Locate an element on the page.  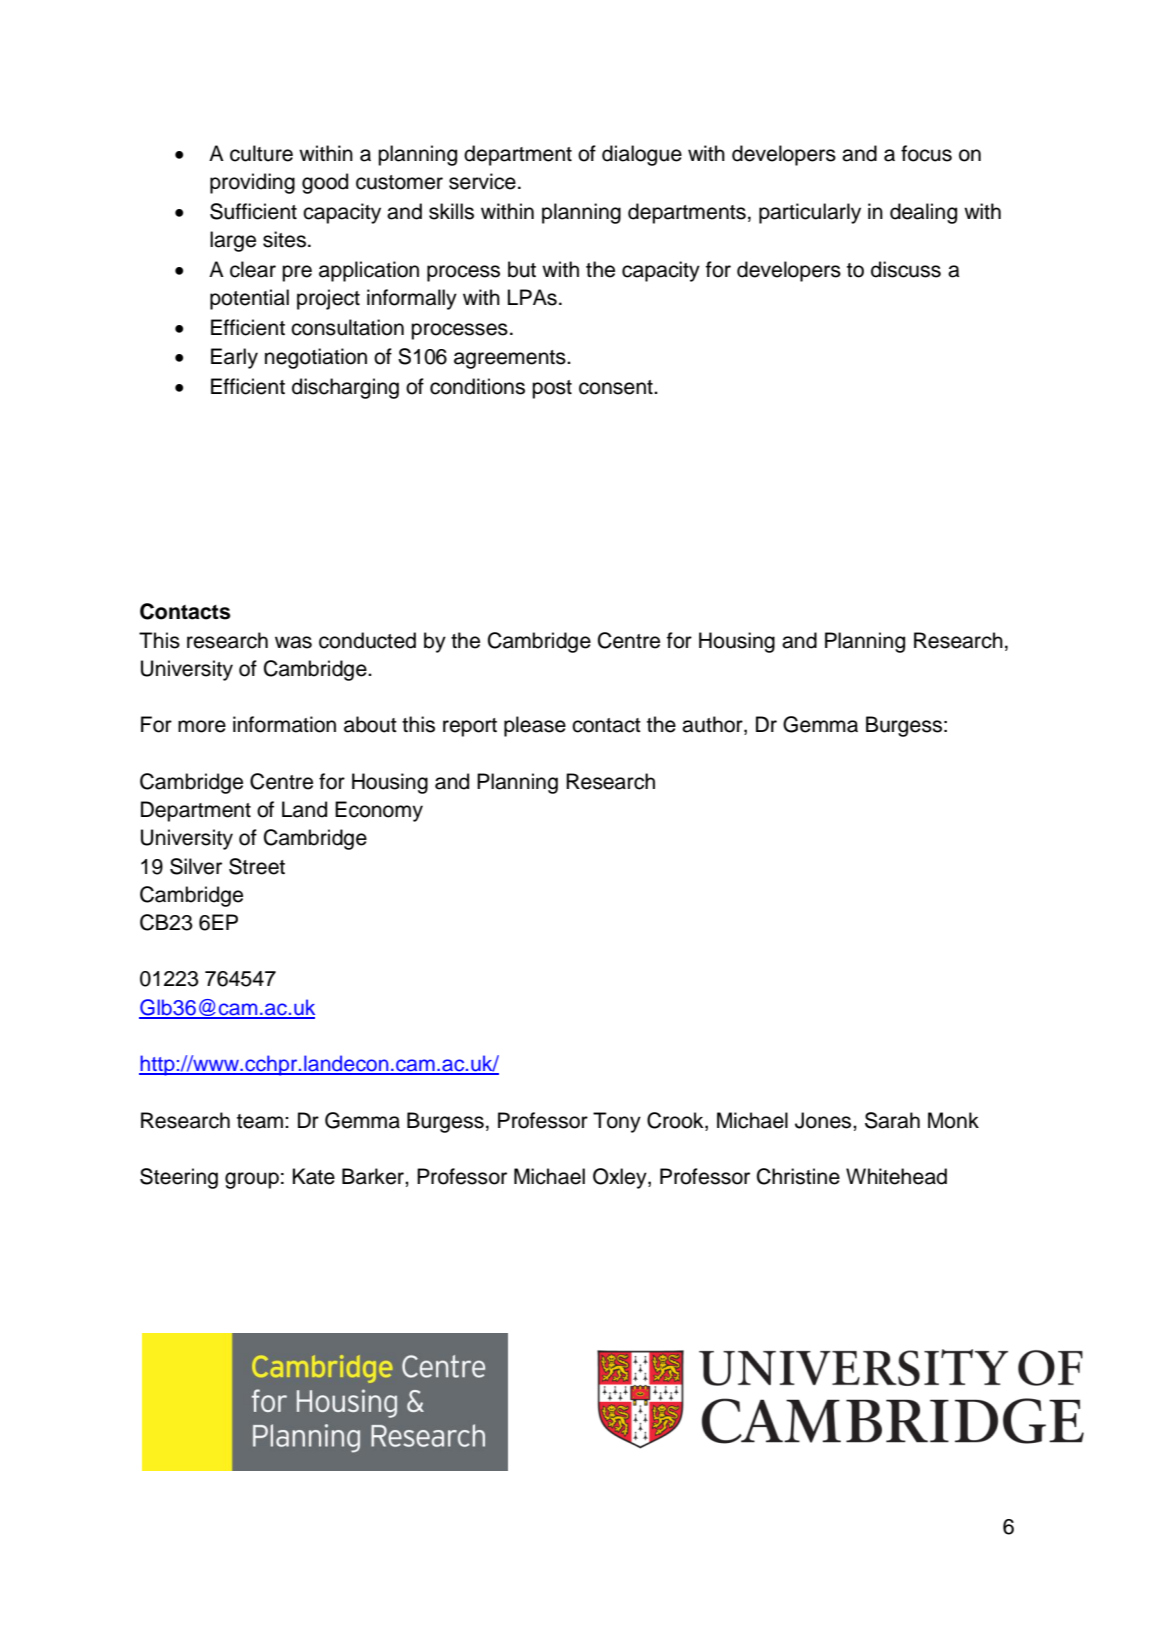
service is located at coordinates (482, 181).
